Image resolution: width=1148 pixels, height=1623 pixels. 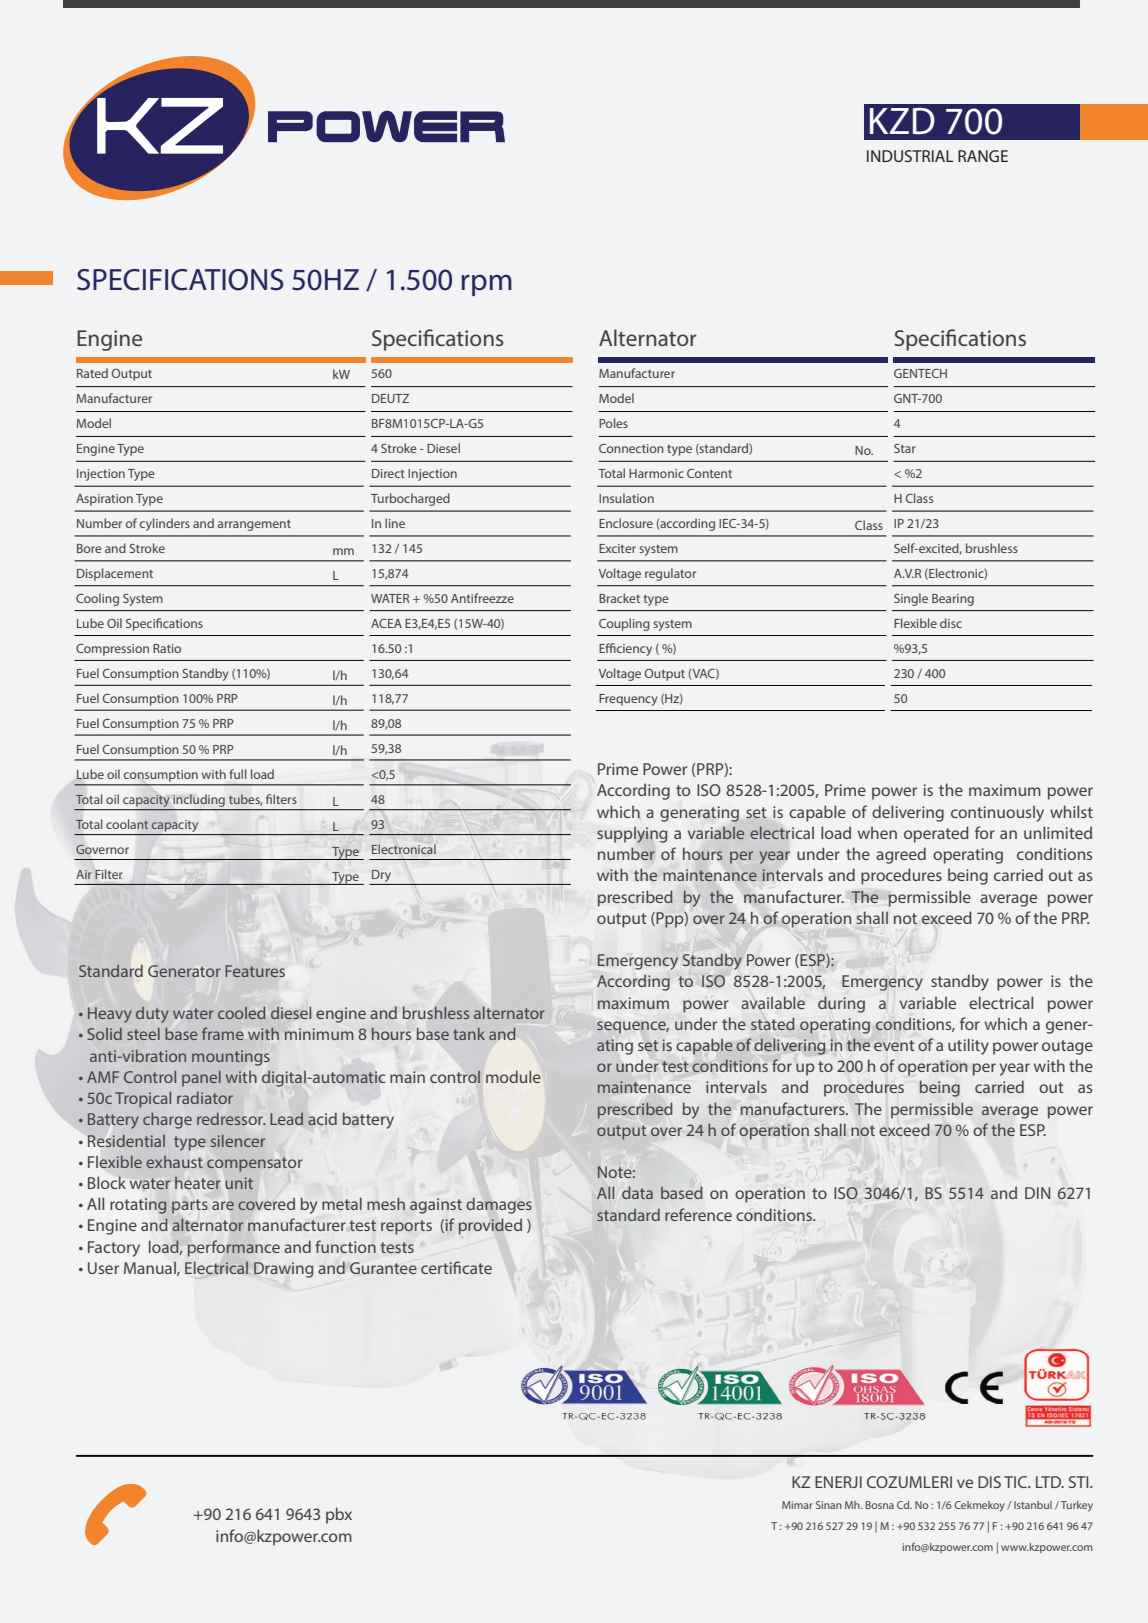 I want to click on Features, so click(x=255, y=971).
